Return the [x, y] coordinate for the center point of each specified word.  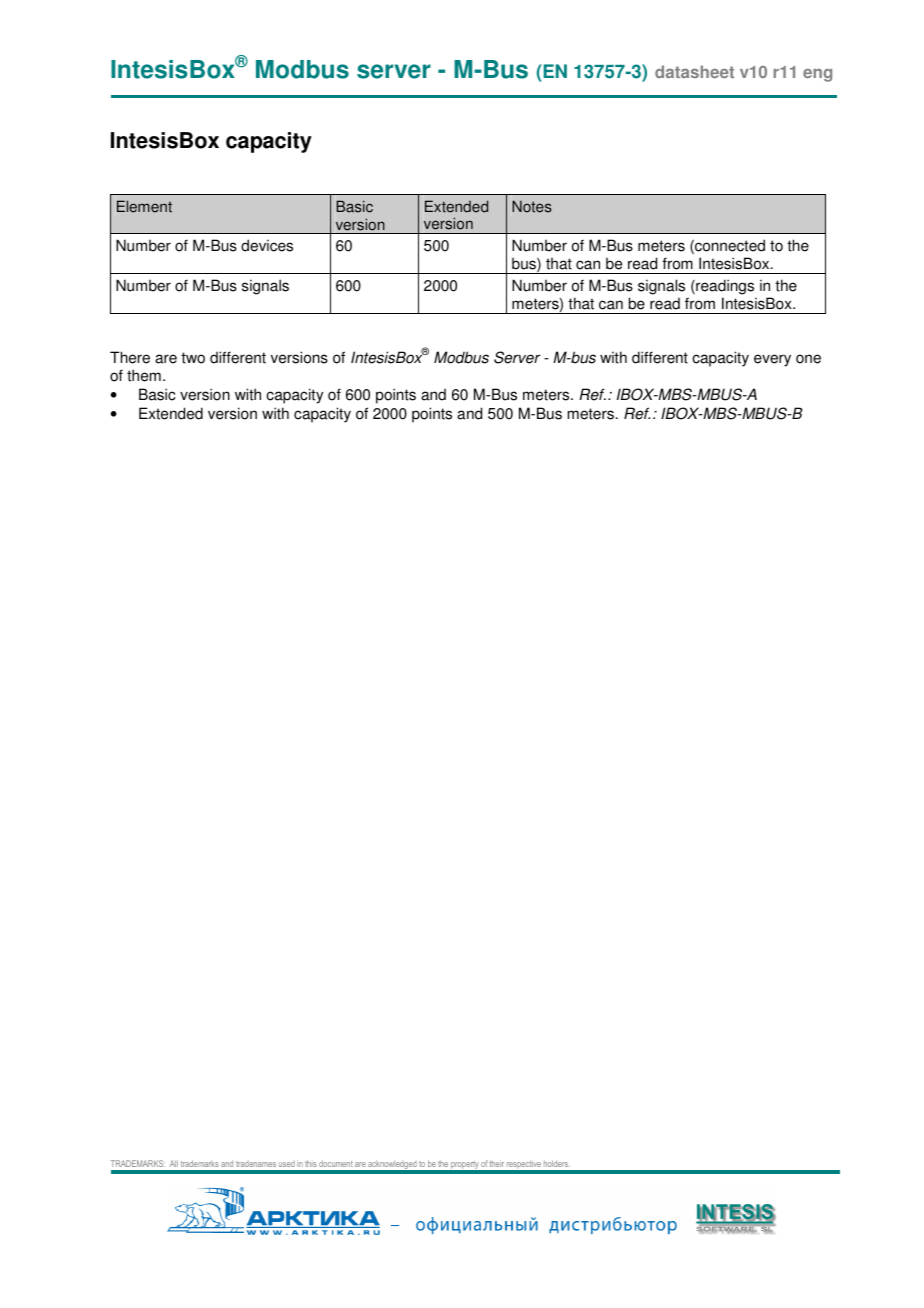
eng [817, 75]
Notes [532, 206]
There [130, 357]
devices [267, 245]
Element [144, 206]
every [772, 360]
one [808, 359]
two [193, 358]
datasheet [694, 71]
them [144, 375]
